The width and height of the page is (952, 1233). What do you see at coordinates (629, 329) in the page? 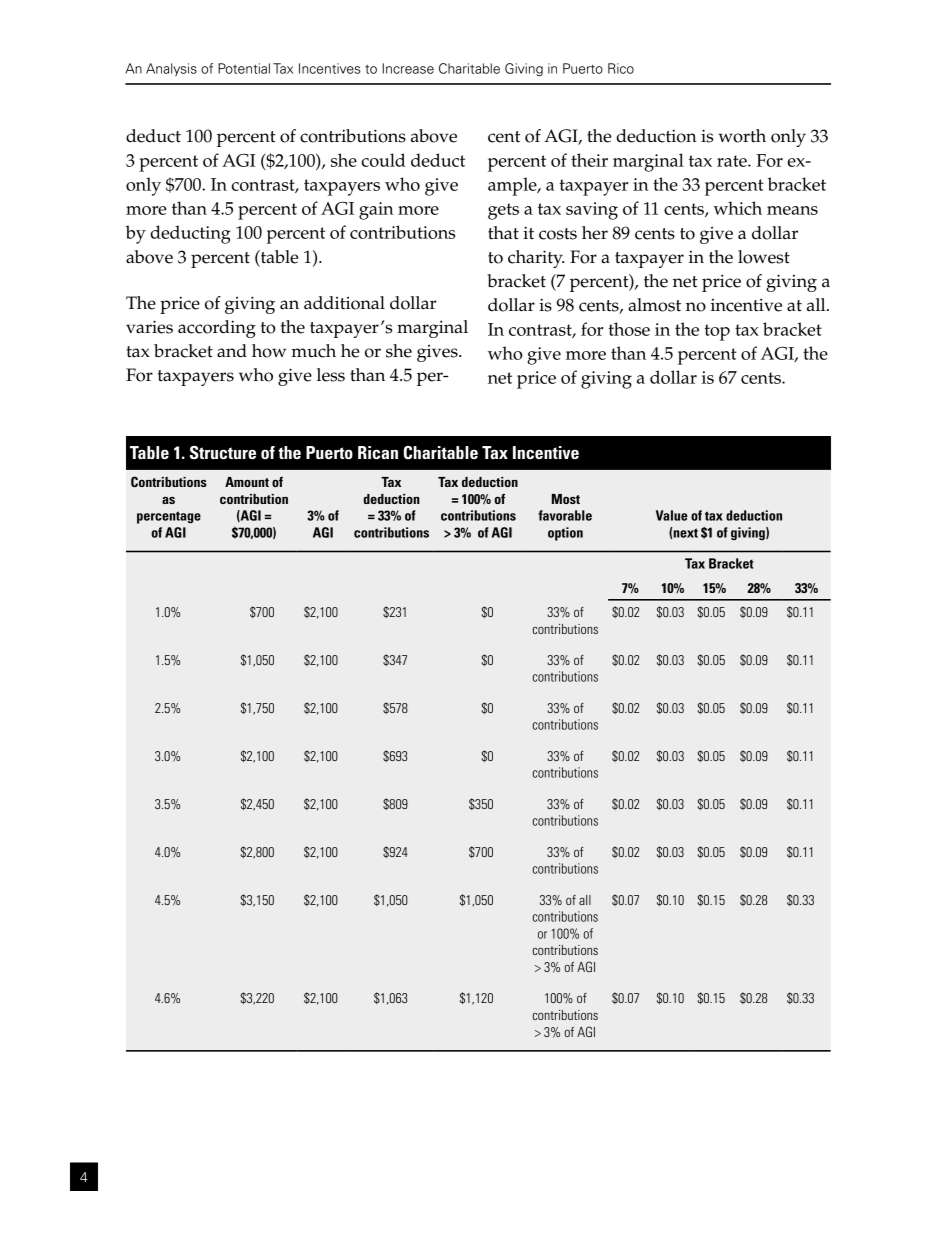
I see `those` at bounding box center [629, 329].
